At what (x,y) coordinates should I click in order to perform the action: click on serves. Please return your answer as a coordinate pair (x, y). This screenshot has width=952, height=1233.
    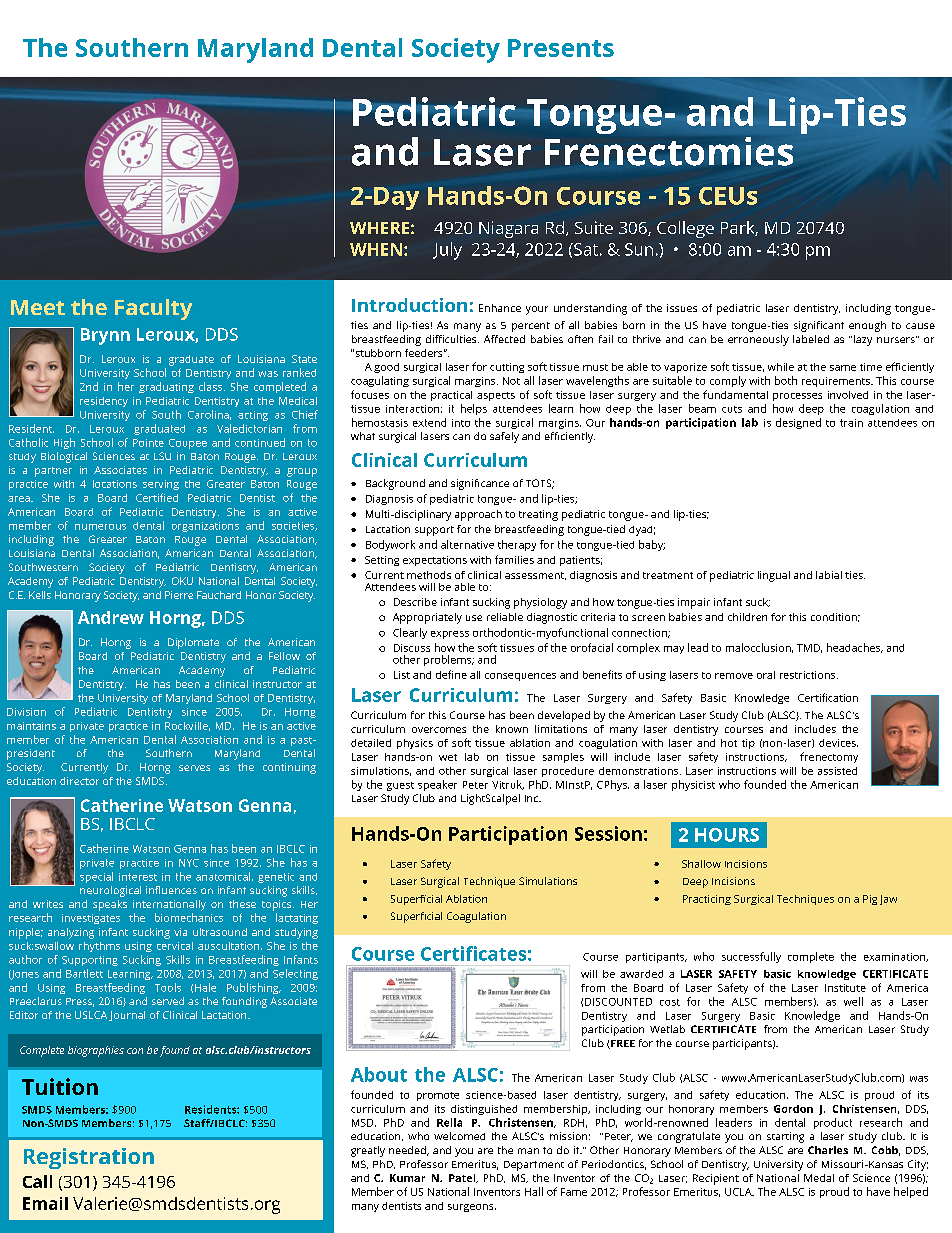
    Looking at the image, I should click on (194, 768).
